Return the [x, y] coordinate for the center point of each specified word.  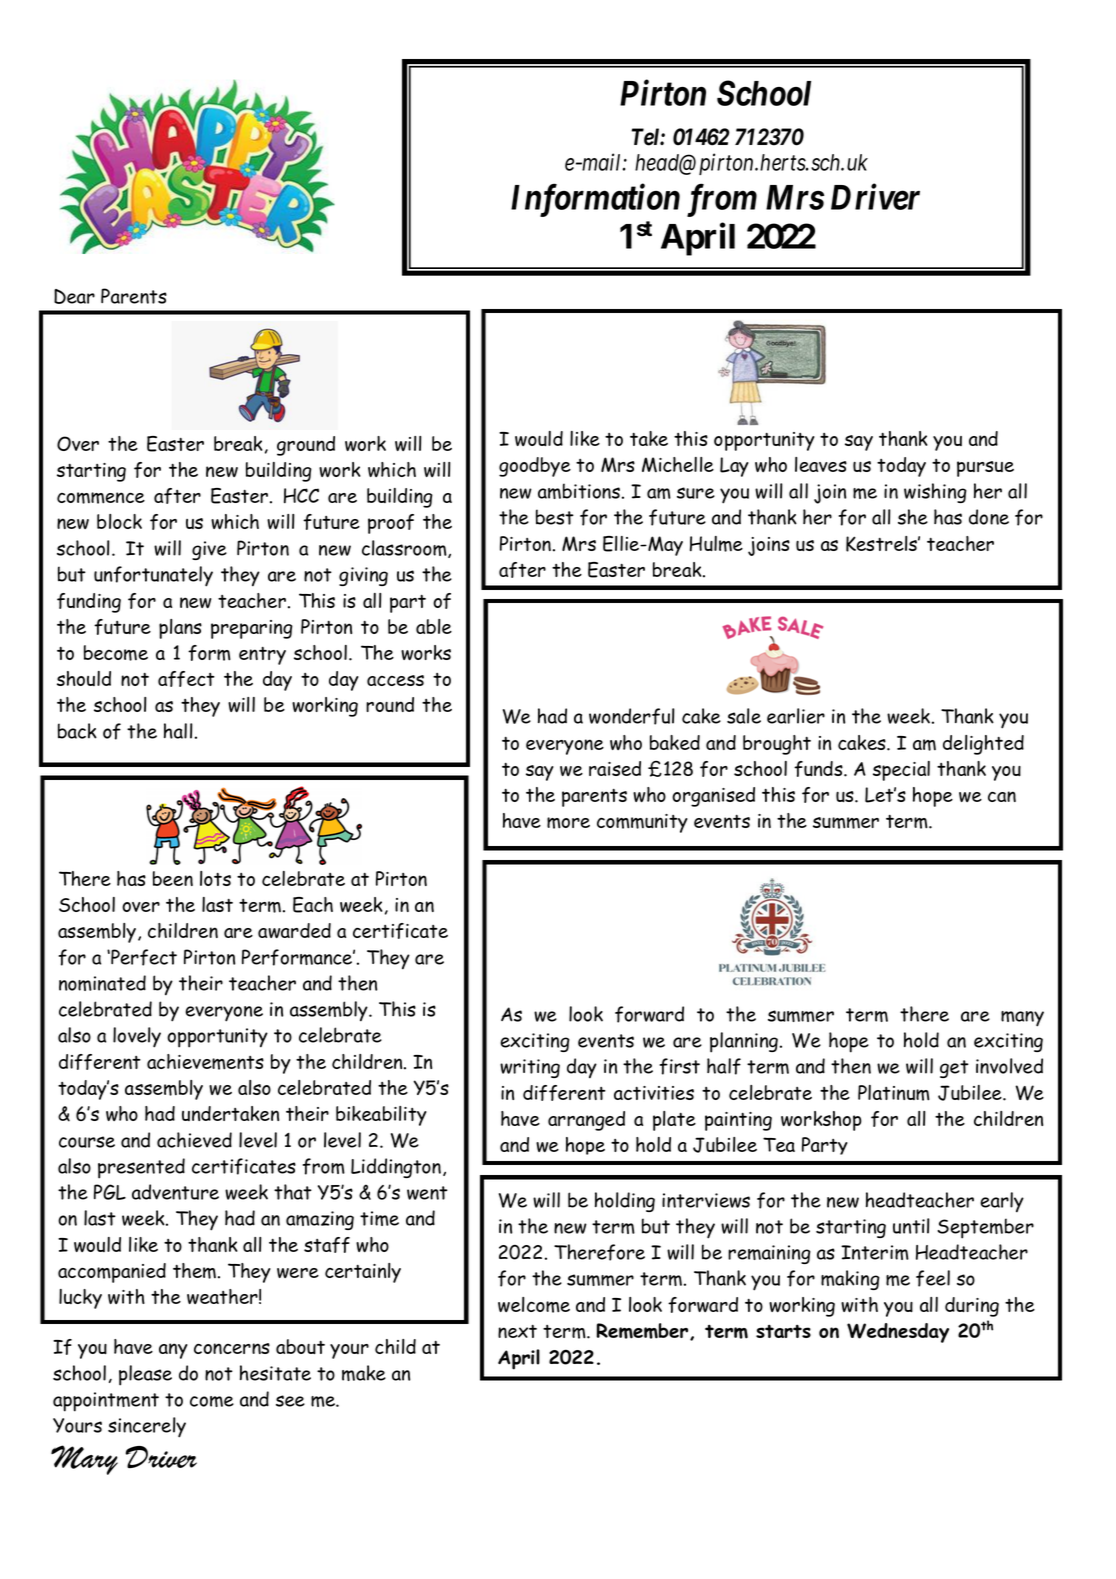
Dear [74, 296]
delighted [983, 745]
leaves [821, 464]
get [954, 1069]
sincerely [147, 1427]
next [517, 1331]
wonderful [631, 716]
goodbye [535, 467]
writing [530, 1068]
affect [186, 679]
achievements [205, 1062]
